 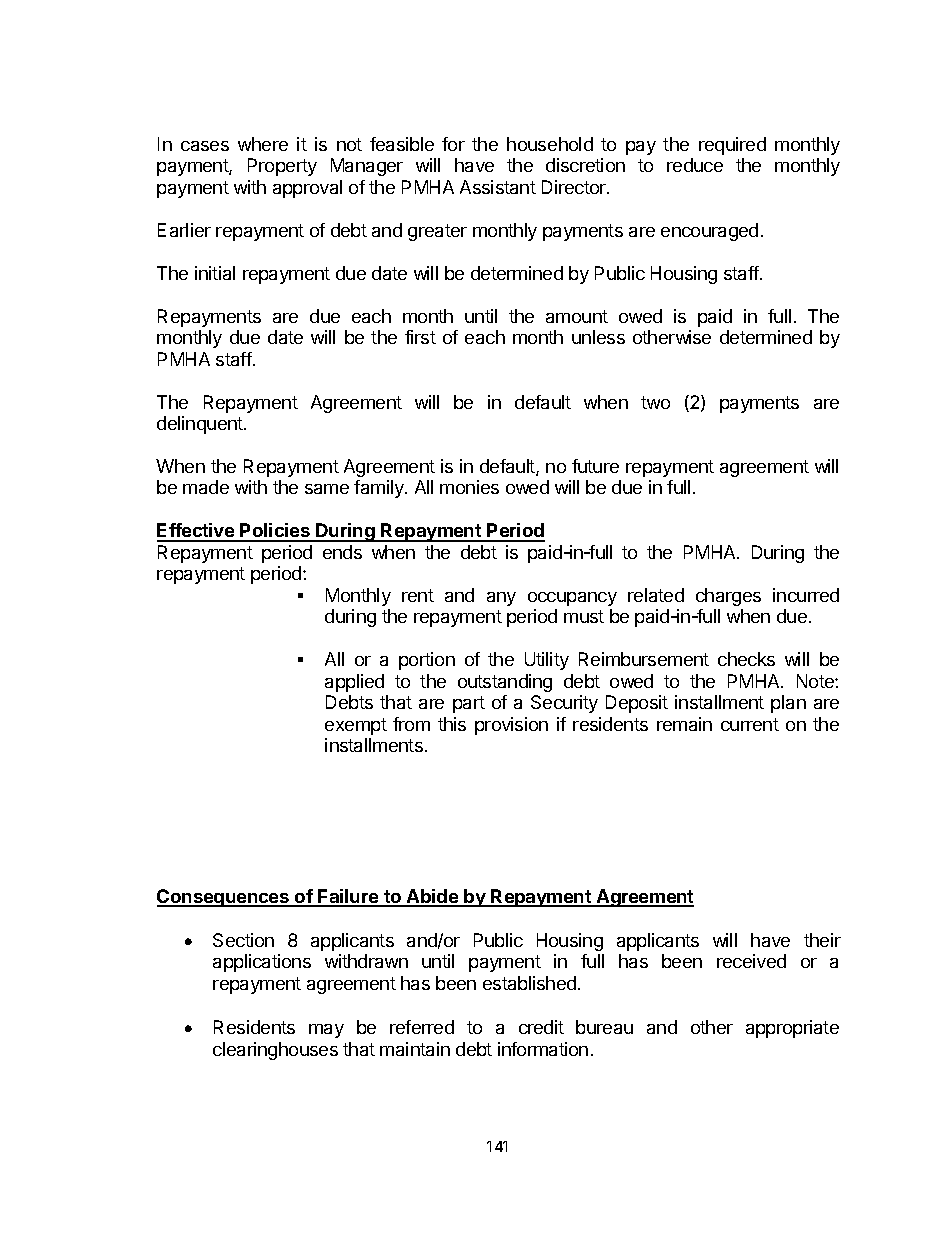 I want to click on Assistant, so click(x=498, y=187).
